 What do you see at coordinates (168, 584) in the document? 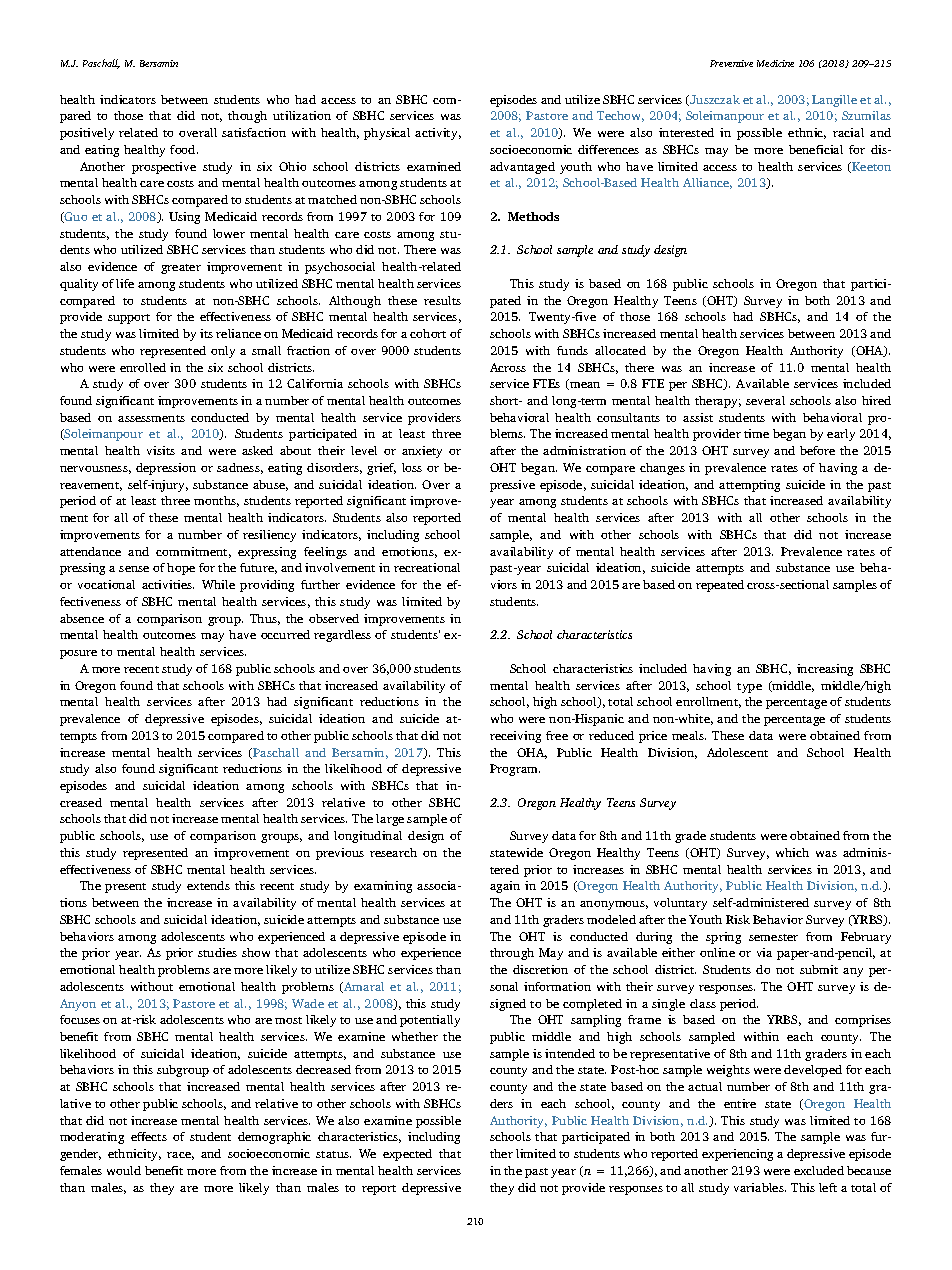
I see `activities` at bounding box center [168, 584].
